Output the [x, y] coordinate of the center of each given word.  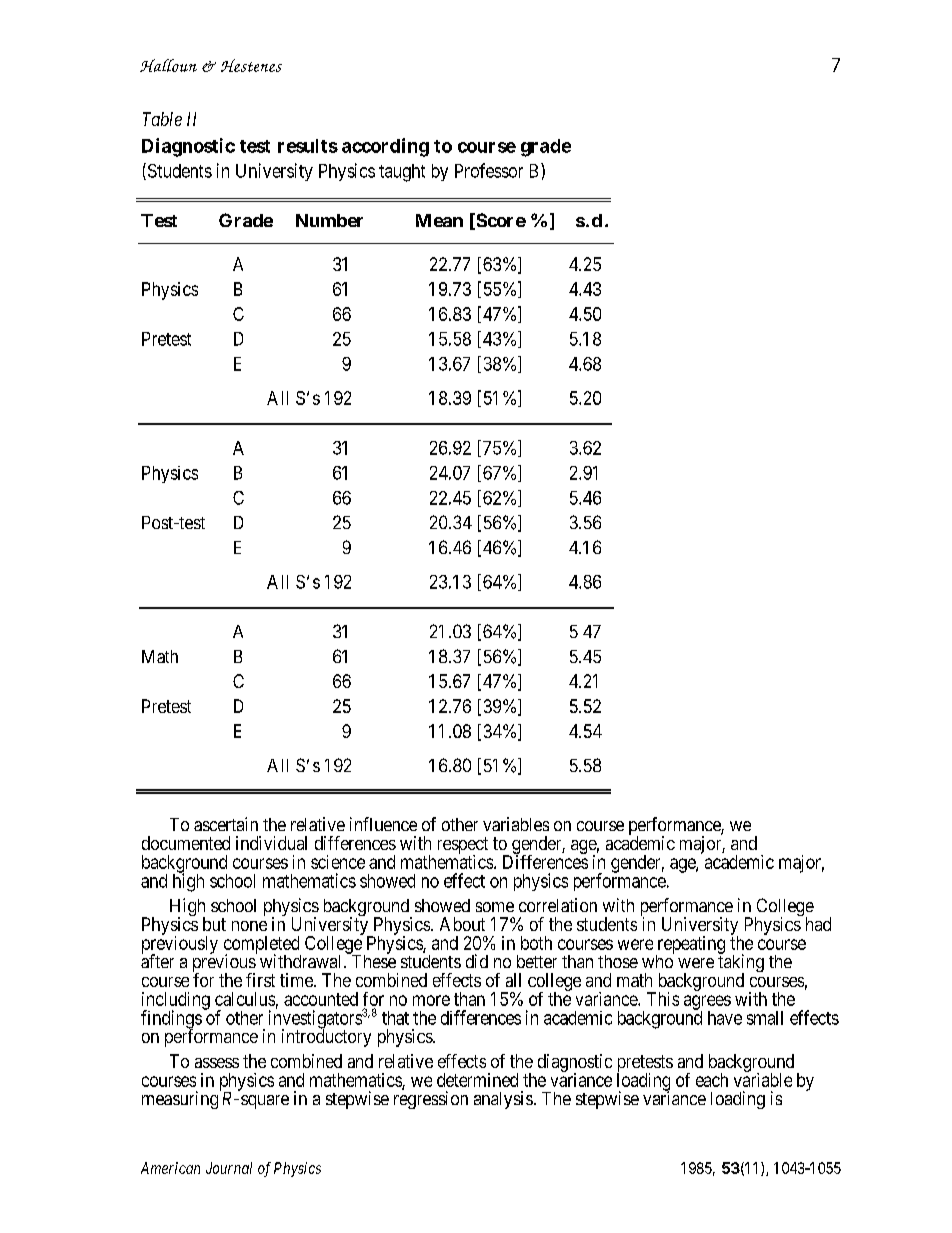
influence [383, 824]
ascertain [226, 824]
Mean [439, 220]
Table [162, 119]
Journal [229, 1168]
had [818, 924]
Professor [489, 170]
